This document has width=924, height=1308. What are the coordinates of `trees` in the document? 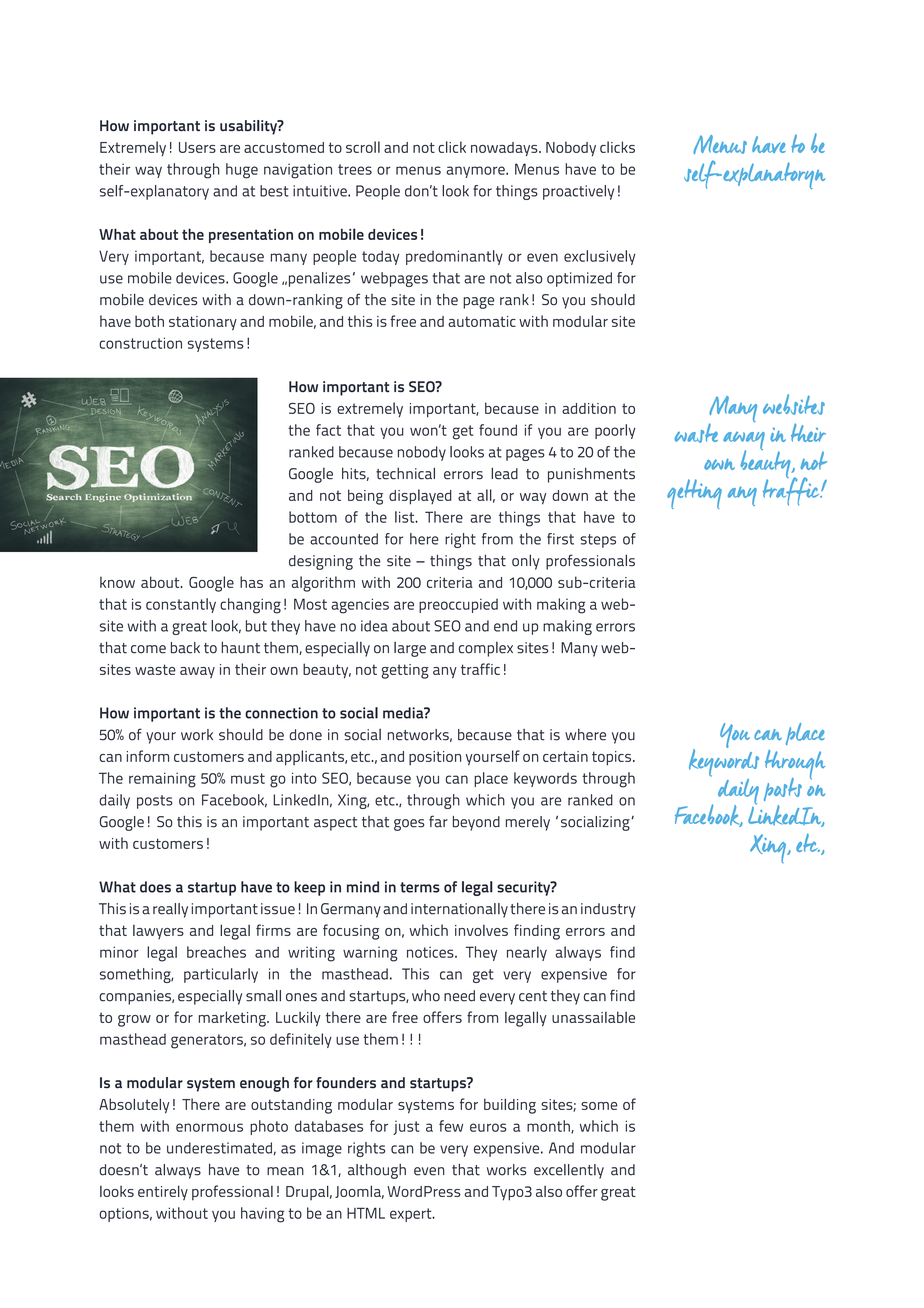 It's located at (355, 169).
